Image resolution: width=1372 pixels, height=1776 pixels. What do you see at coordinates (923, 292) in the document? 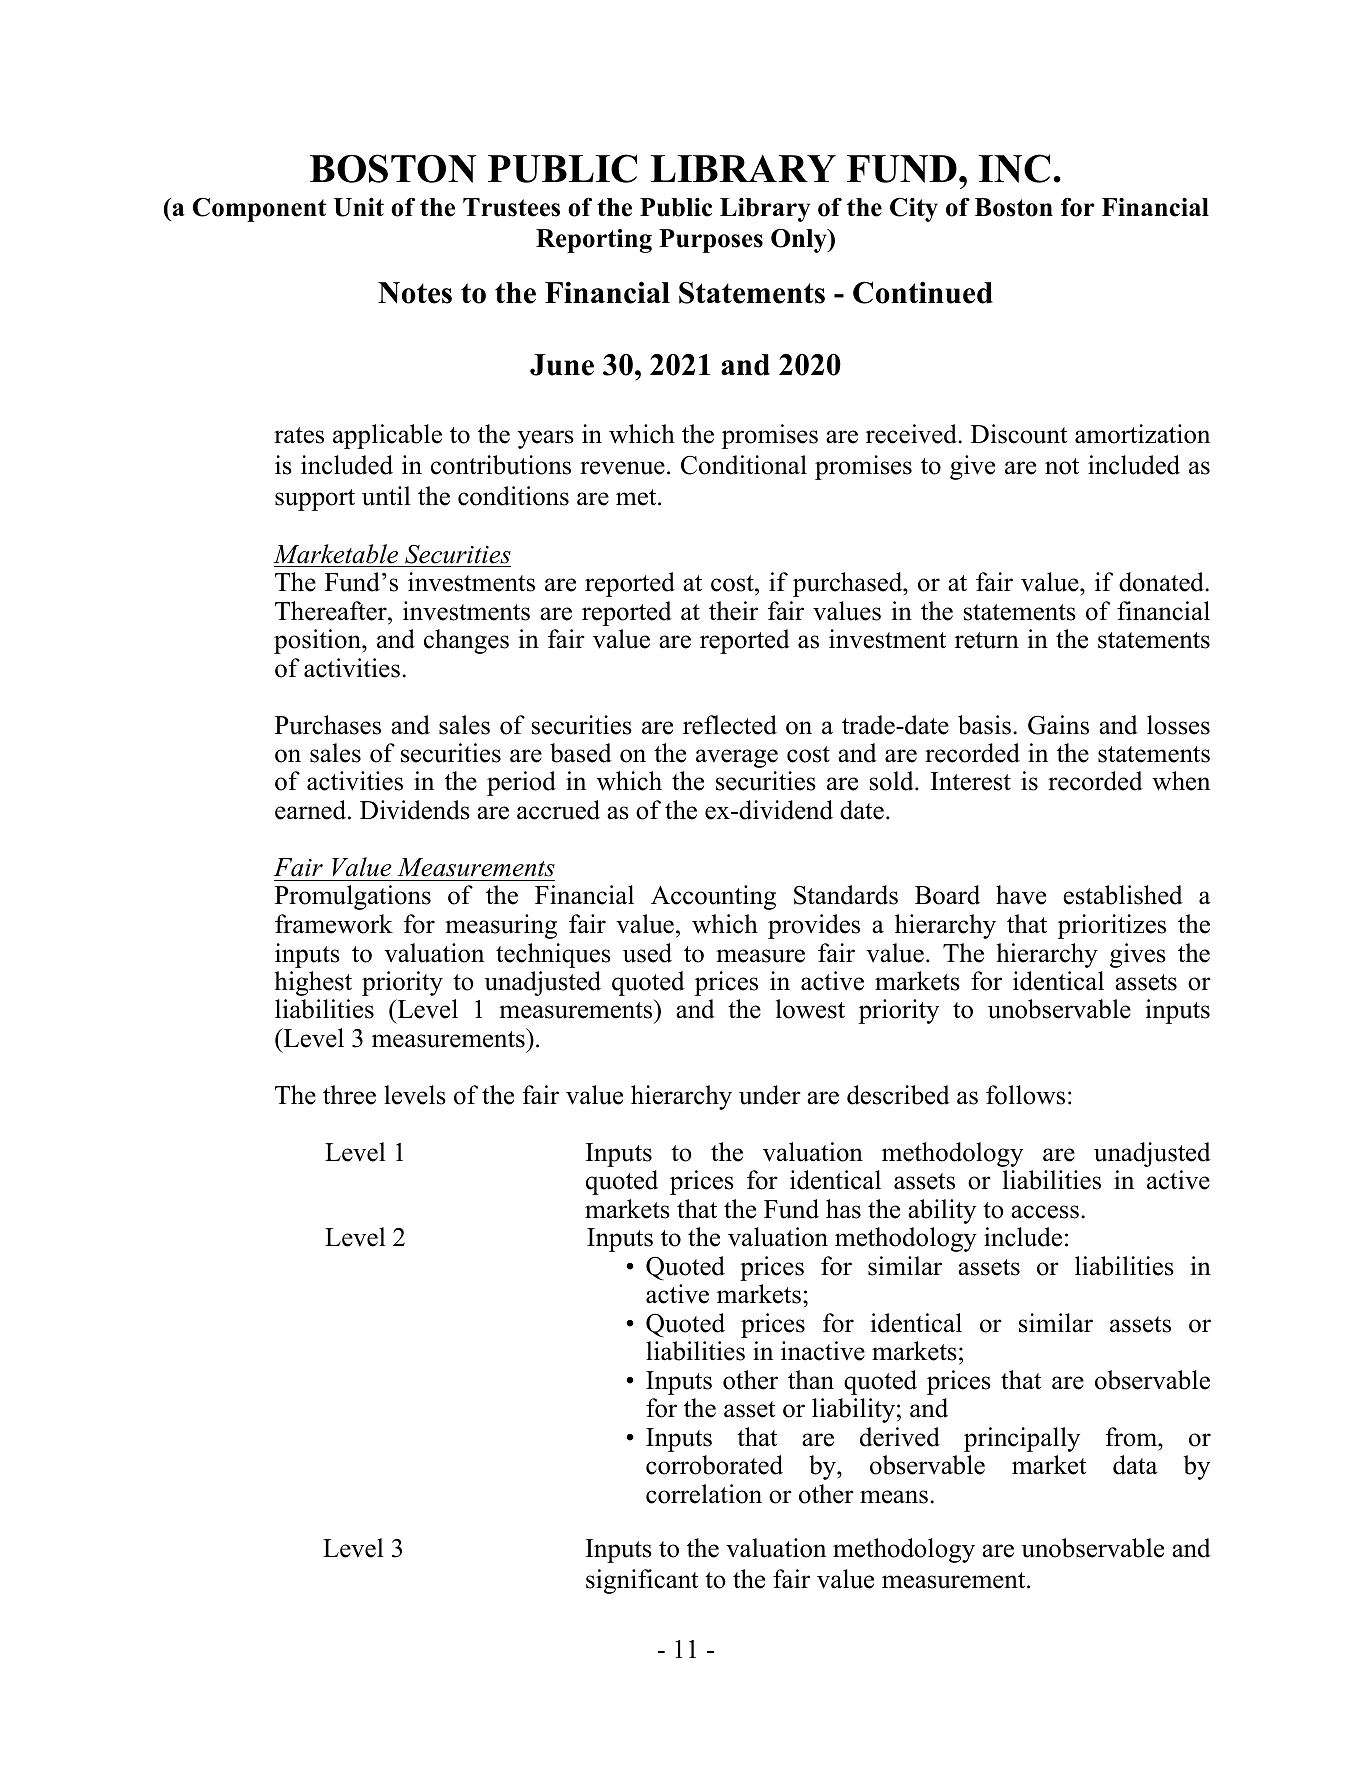
I see `Continued` at bounding box center [923, 292].
